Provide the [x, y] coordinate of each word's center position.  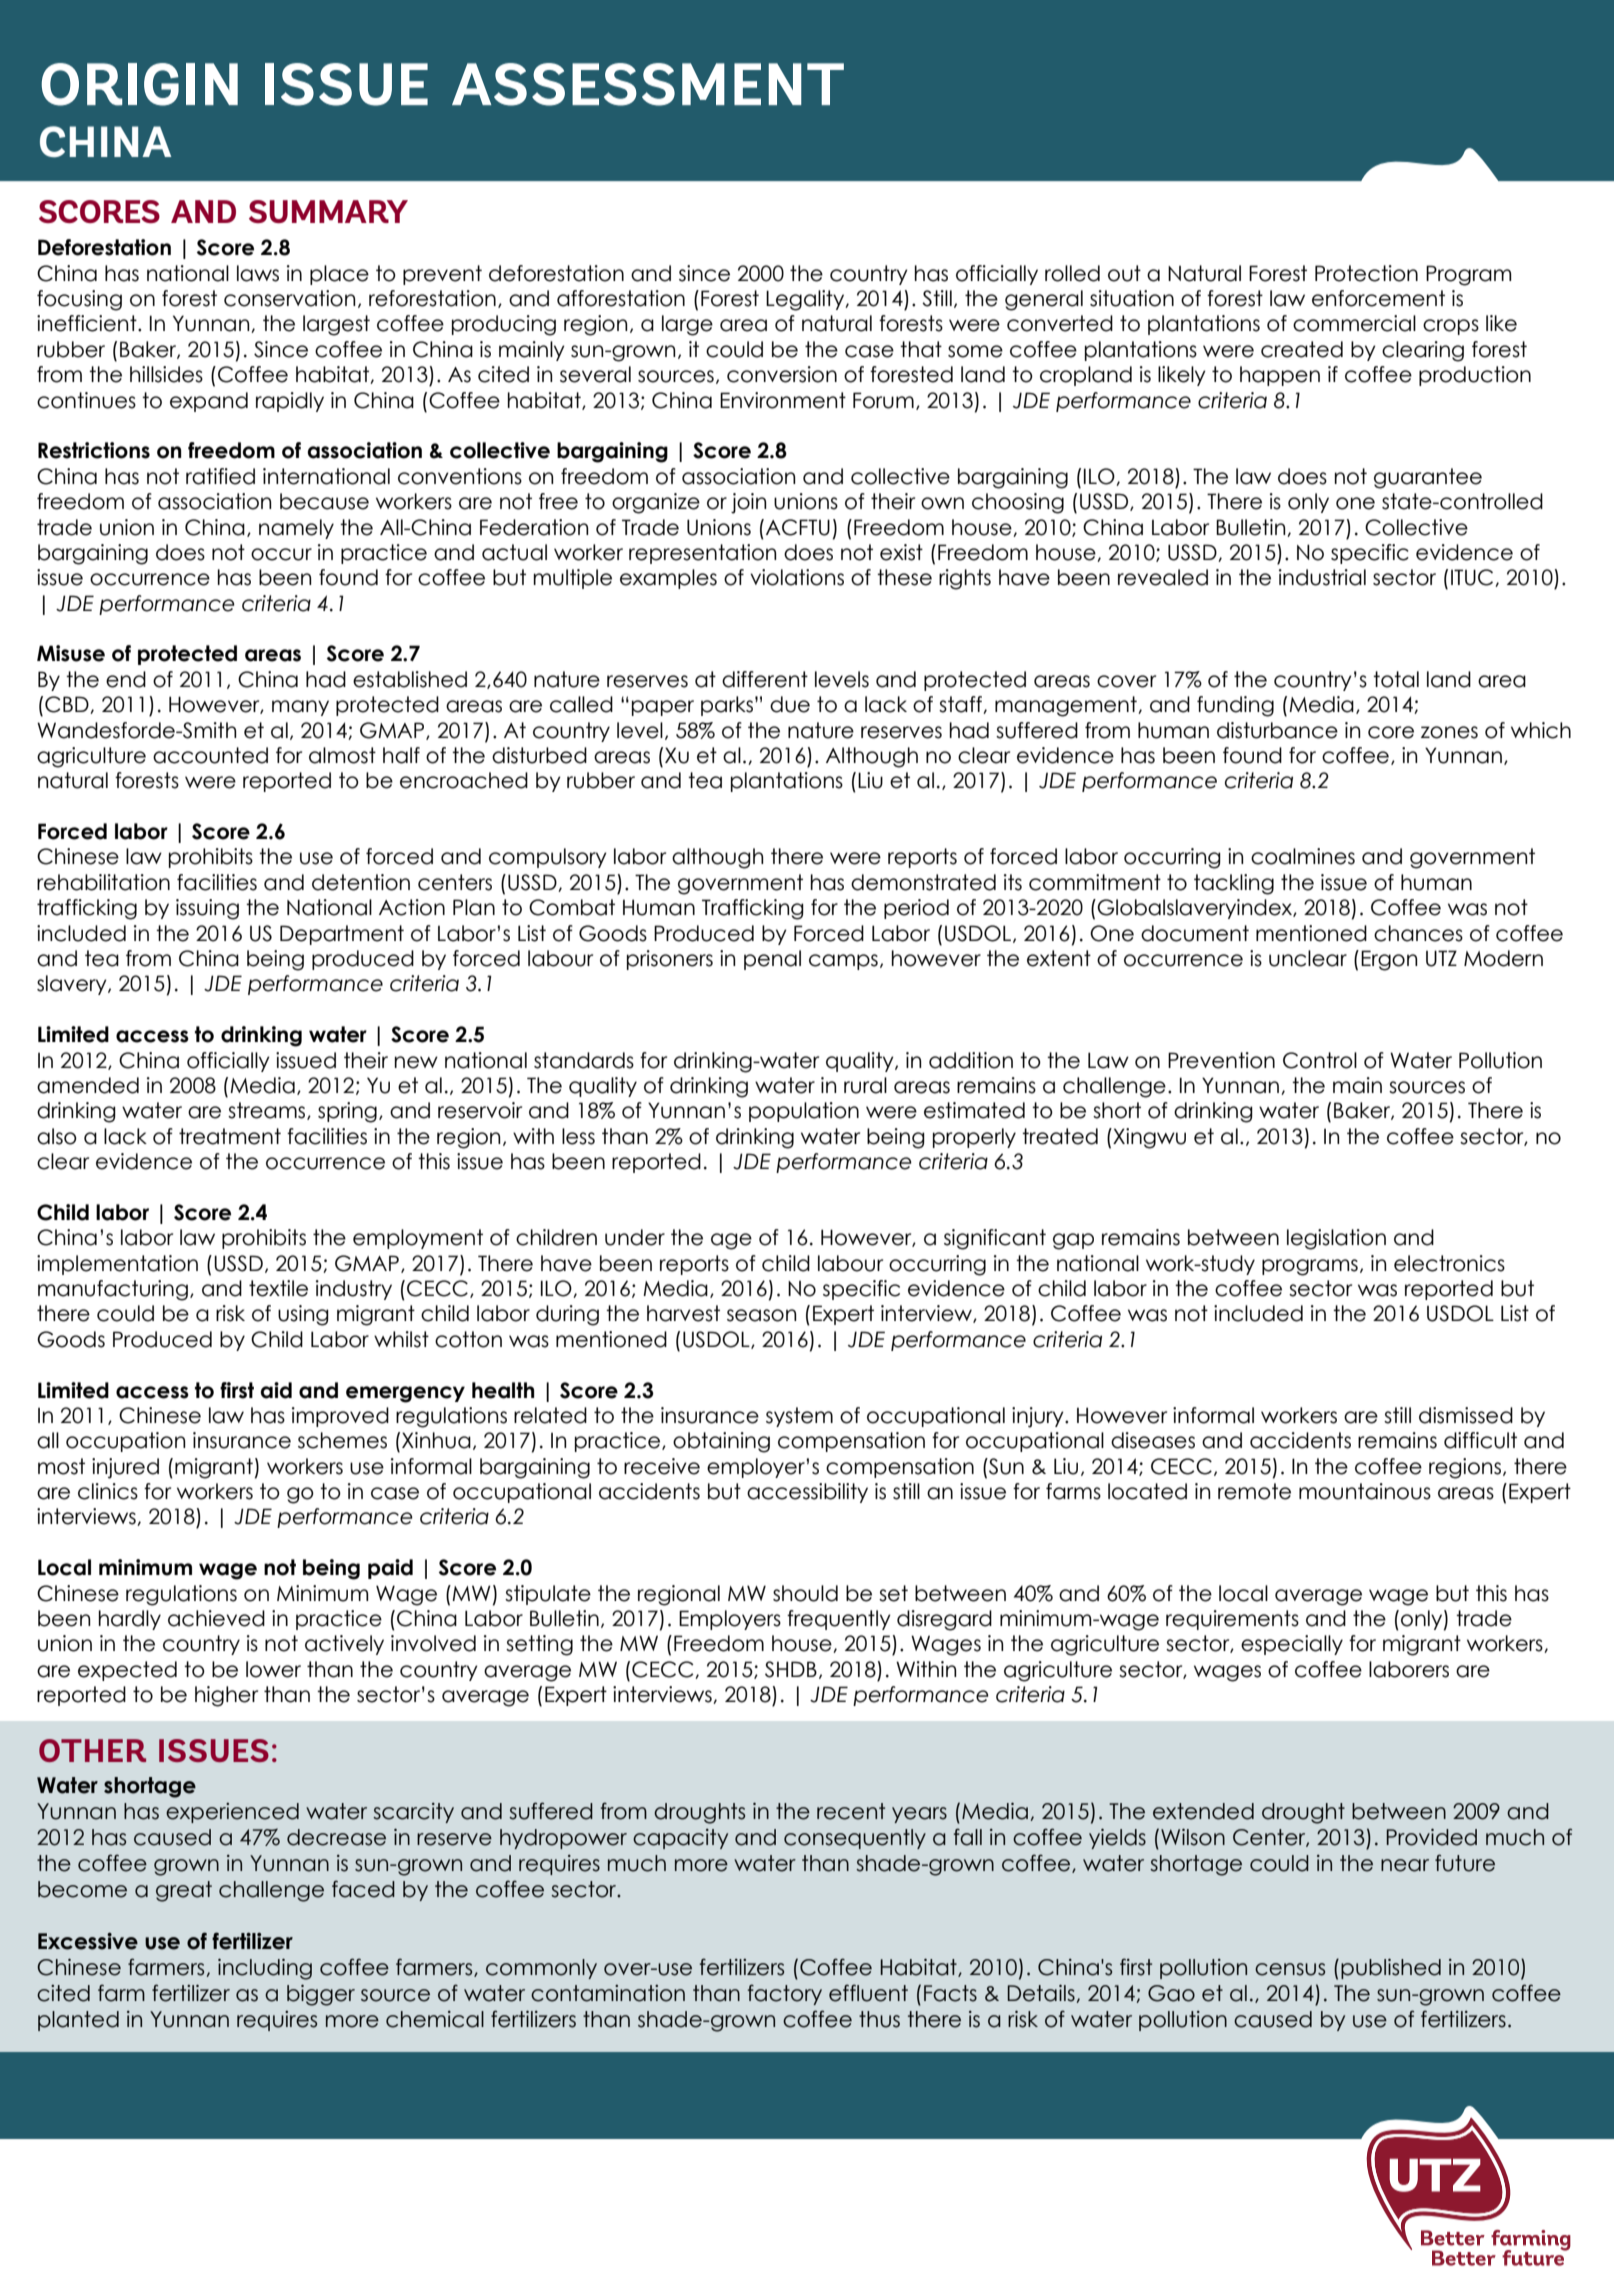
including [265, 1969]
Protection [1366, 273]
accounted [210, 755]
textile [278, 1288]
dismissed [1466, 1415]
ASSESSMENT [648, 84]
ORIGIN [139, 84]
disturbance [1277, 730]
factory [785, 1994]
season [762, 1315]
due [790, 704]
